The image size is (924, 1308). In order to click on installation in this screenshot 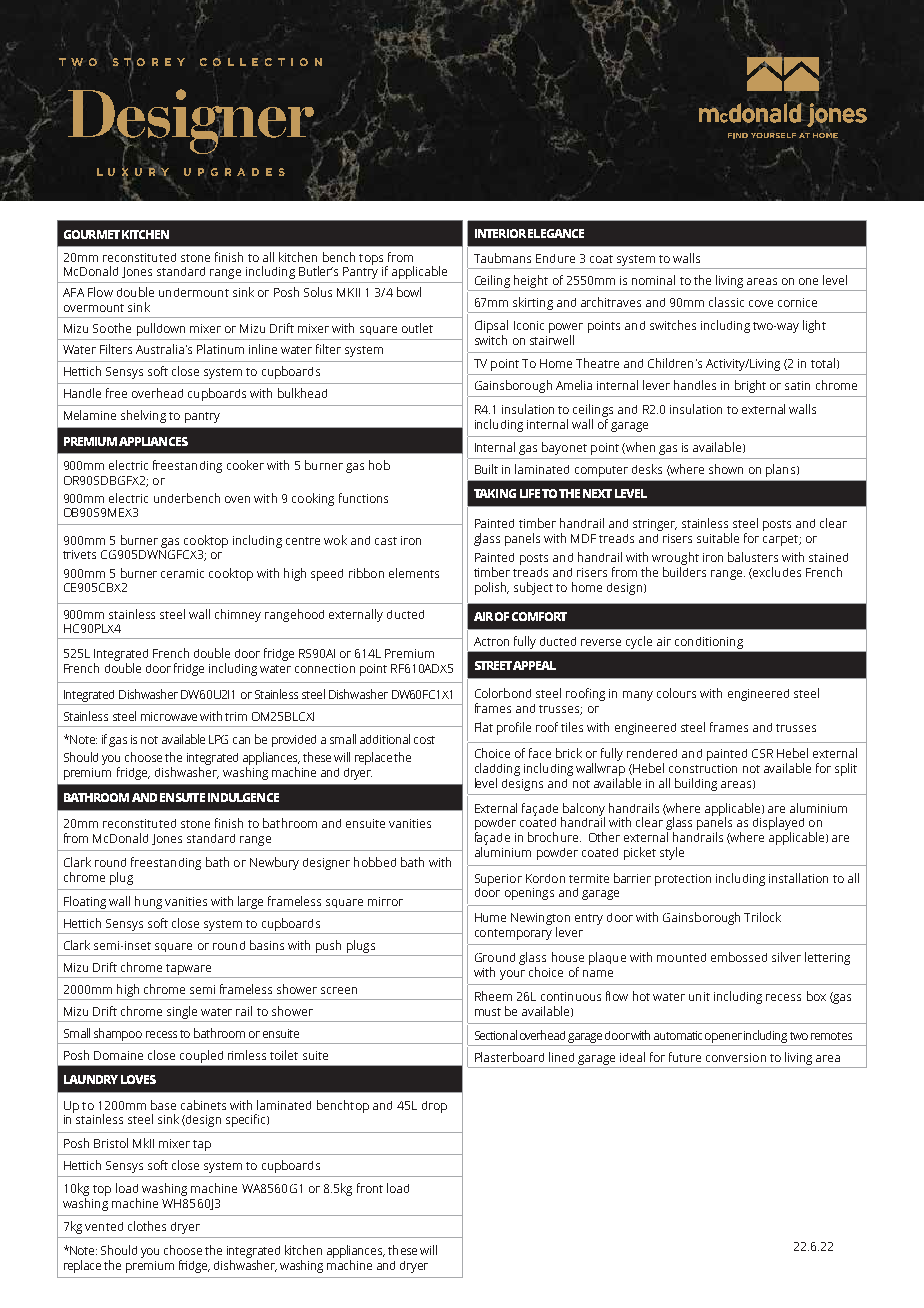, I will do `click(798, 878)`.
